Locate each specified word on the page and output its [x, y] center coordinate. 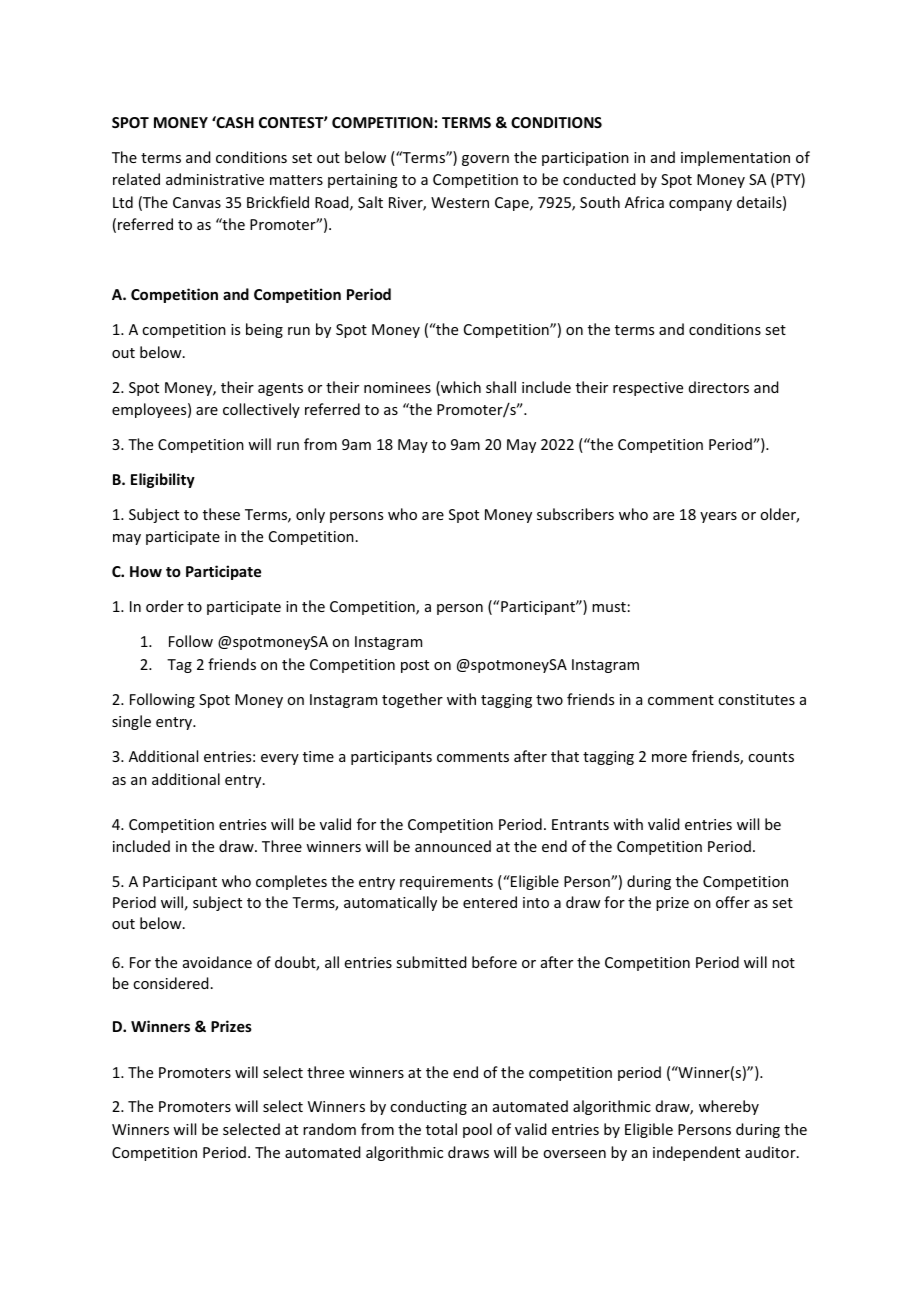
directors [719, 387]
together [412, 700]
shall [501, 387]
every [280, 759]
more [669, 758]
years [718, 517]
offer [733, 902]
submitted [431, 962]
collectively [261, 410]
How [146, 571]
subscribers [575, 514]
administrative [215, 179]
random [329, 1129]
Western [460, 202]
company [700, 205]
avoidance [217, 962]
